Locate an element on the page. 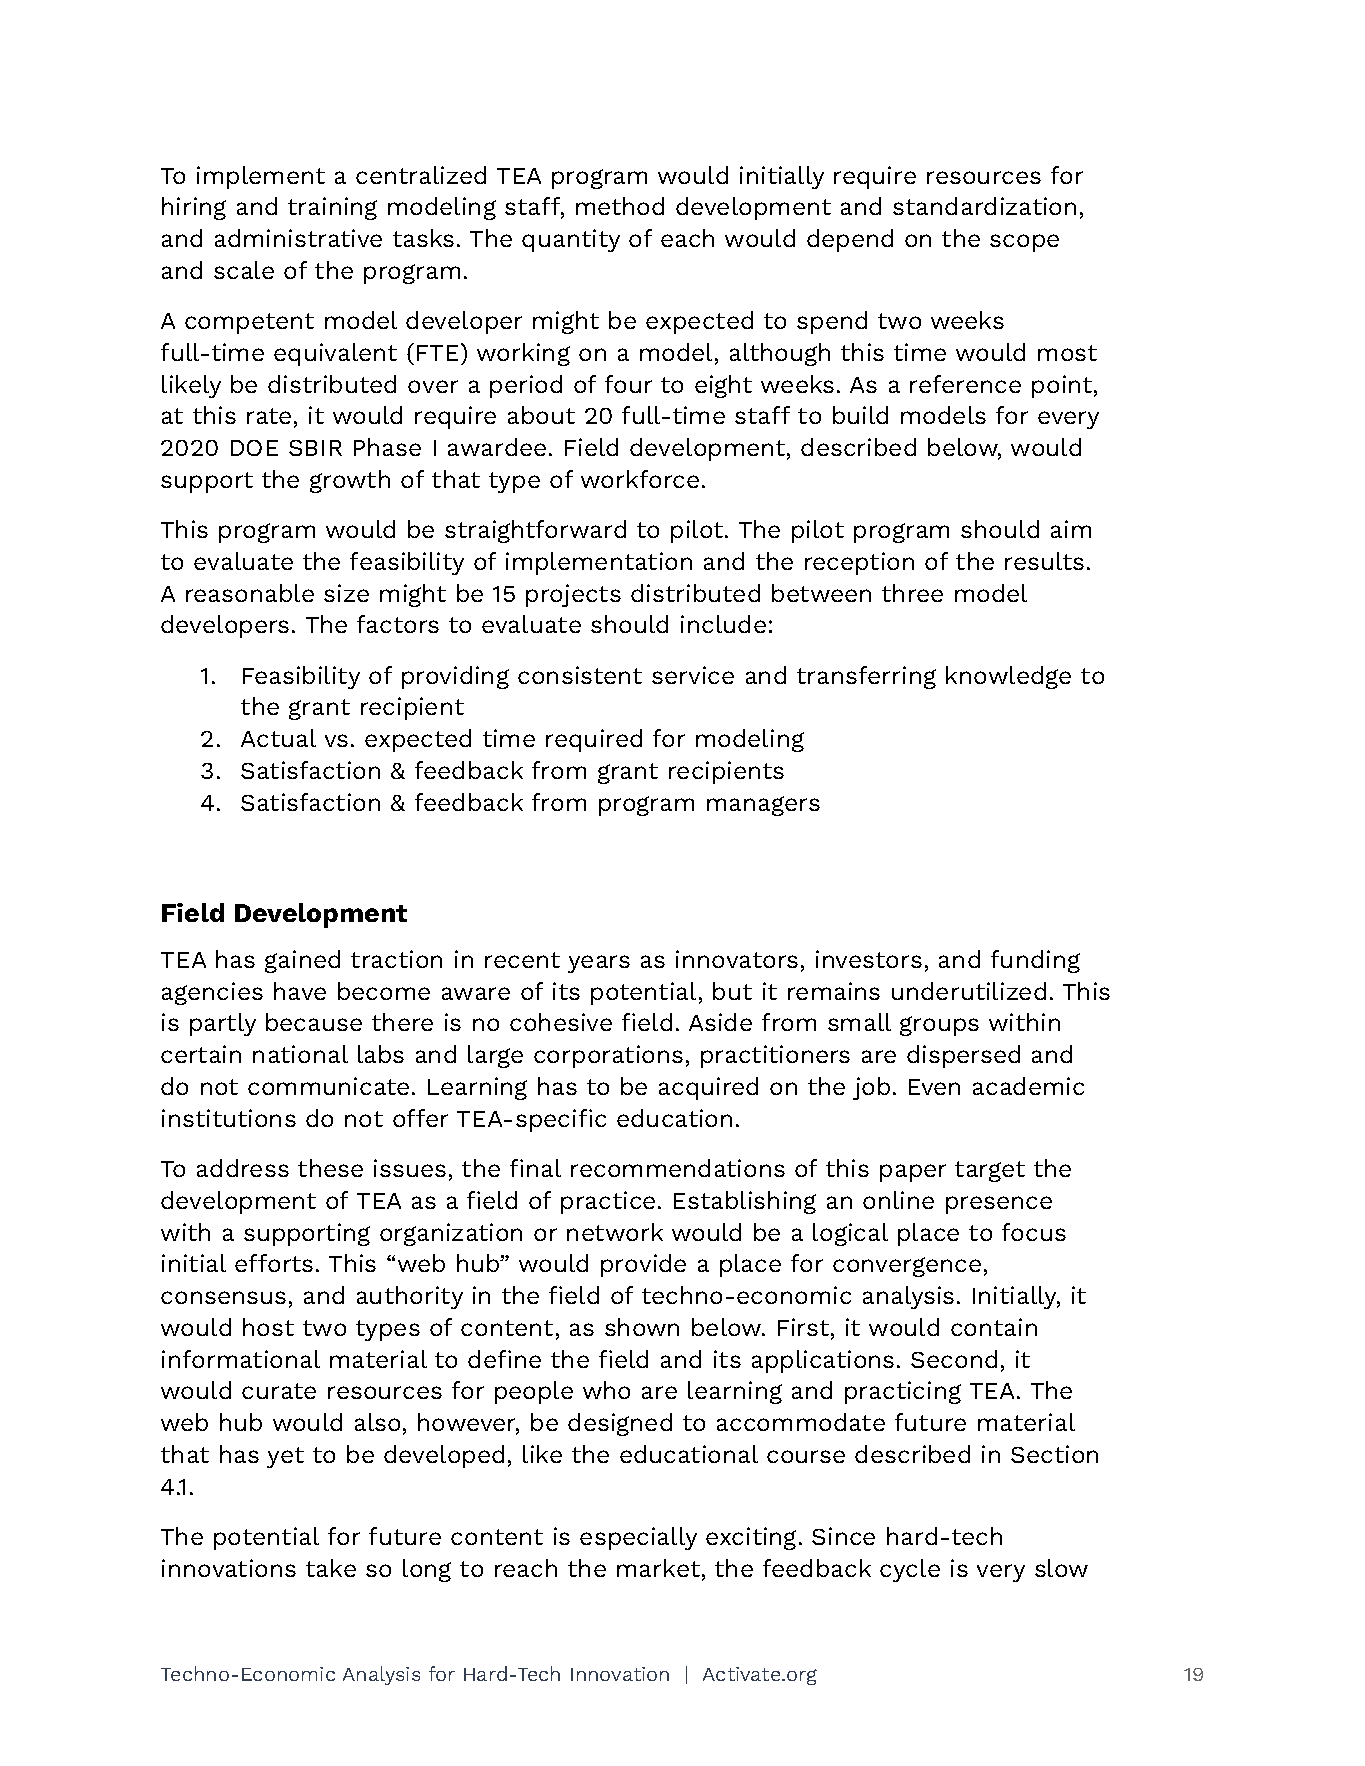  practice is located at coordinates (608, 1202).
